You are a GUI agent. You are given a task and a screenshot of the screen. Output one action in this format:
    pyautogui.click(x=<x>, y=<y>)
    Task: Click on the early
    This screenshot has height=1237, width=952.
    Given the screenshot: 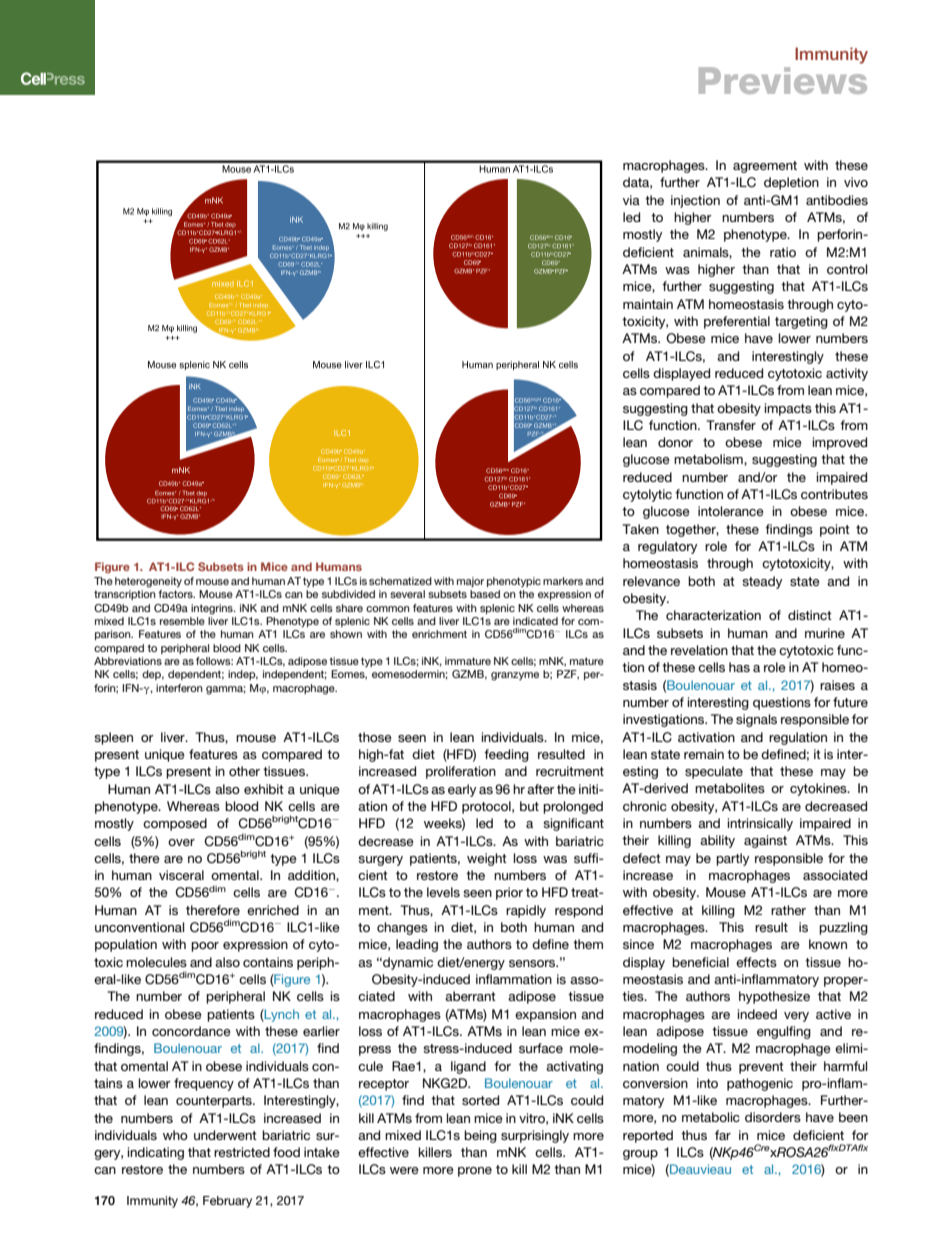 What is the action you would take?
    pyautogui.click(x=462, y=790)
